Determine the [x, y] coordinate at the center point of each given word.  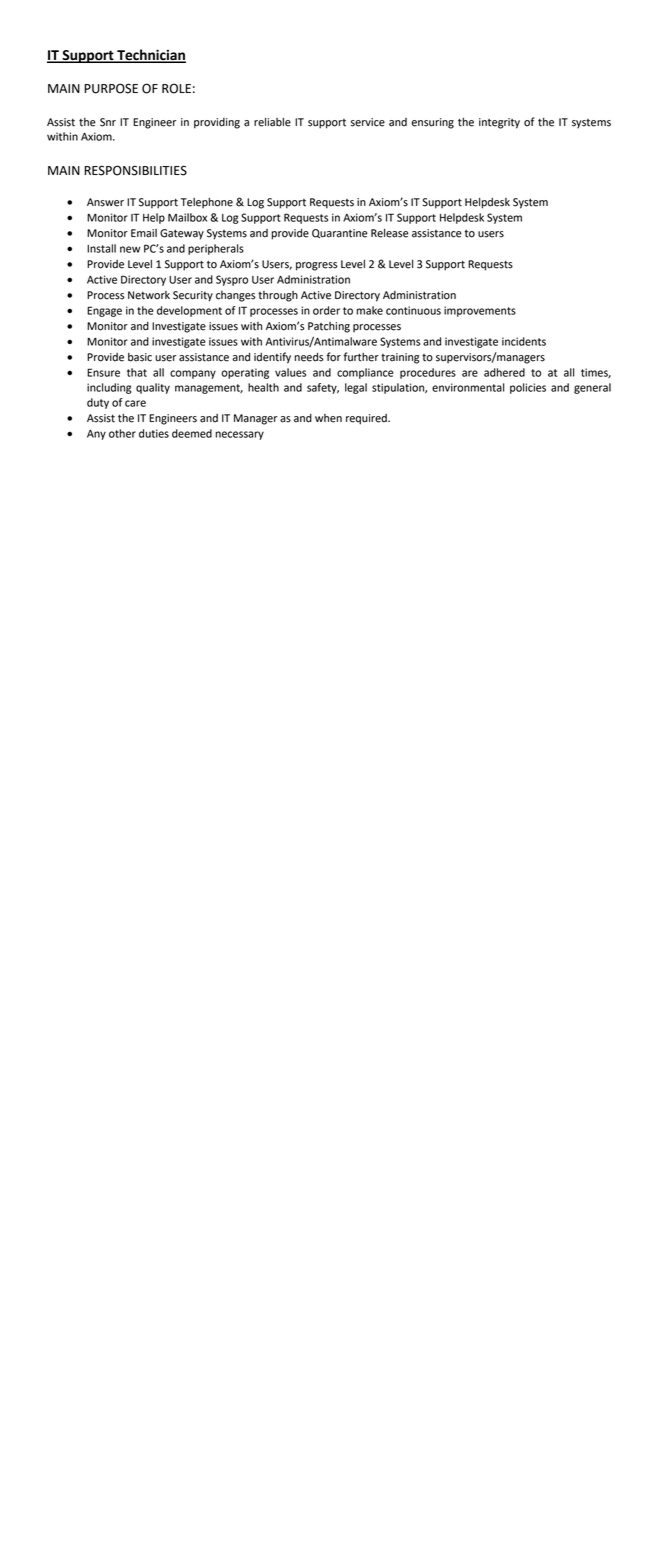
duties [154, 433]
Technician [150, 56]
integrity [499, 123]
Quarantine [340, 233]
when [328, 418]
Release [390, 233]
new [130, 249]
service [368, 122]
